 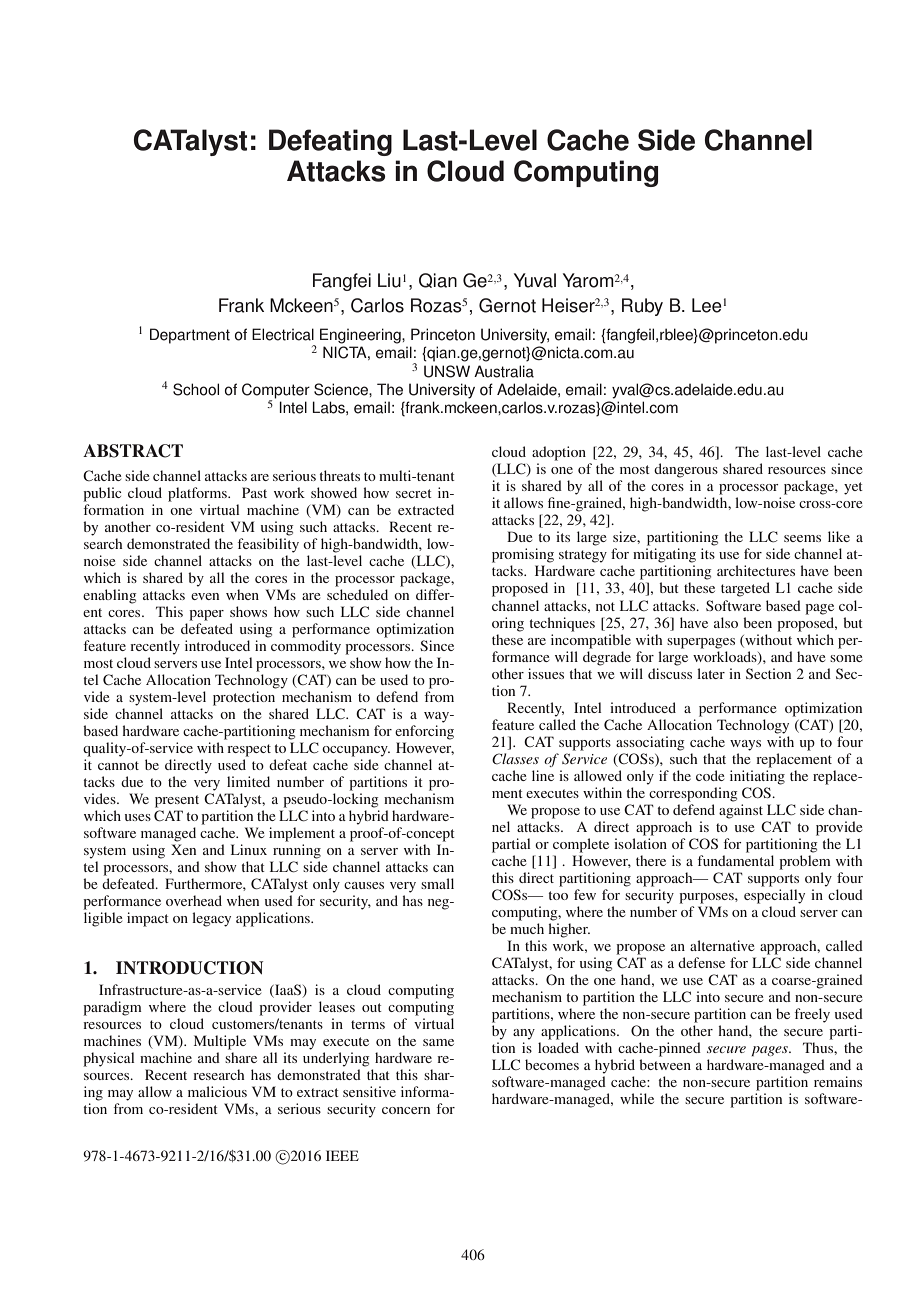 I want to click on much, so click(x=527, y=928).
